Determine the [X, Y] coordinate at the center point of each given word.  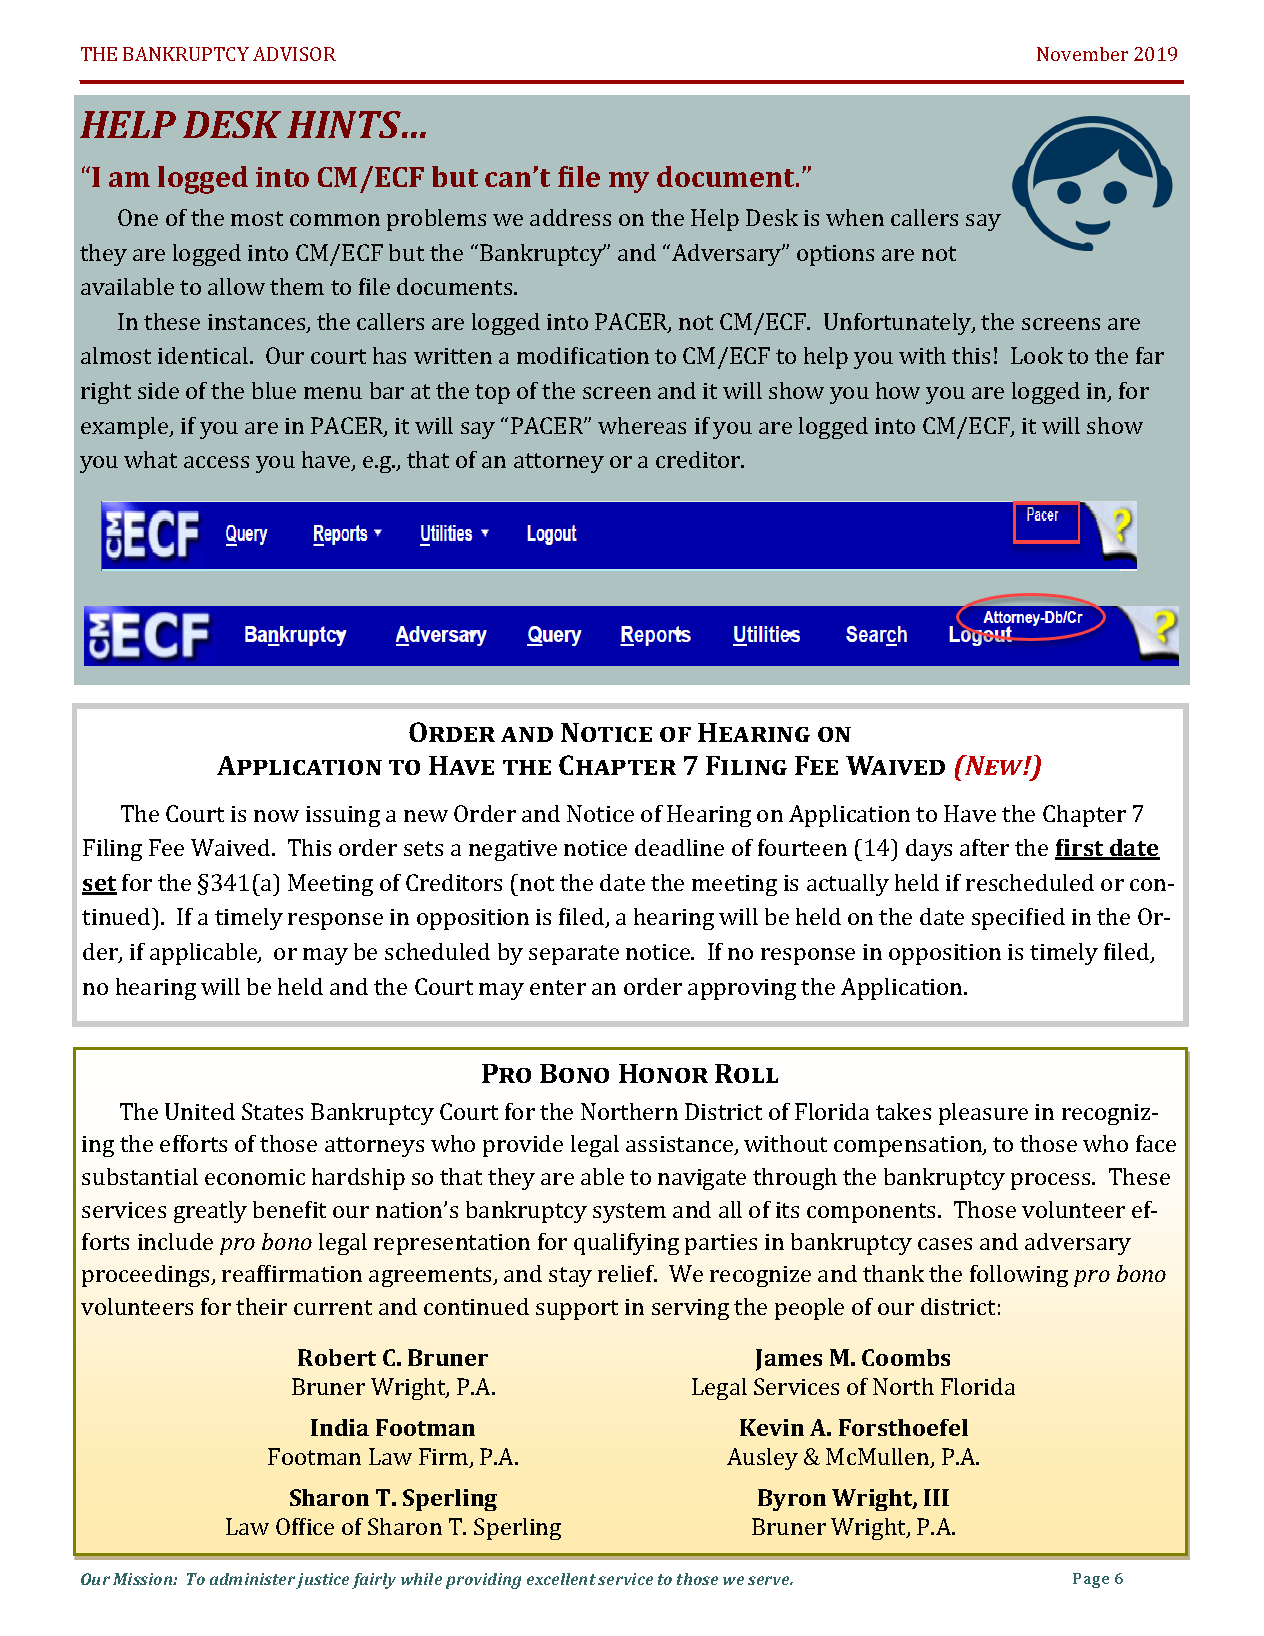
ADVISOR [294, 54]
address [570, 217]
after [984, 847]
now [276, 816]
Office [305, 1526]
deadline [679, 847]
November [1082, 54]
